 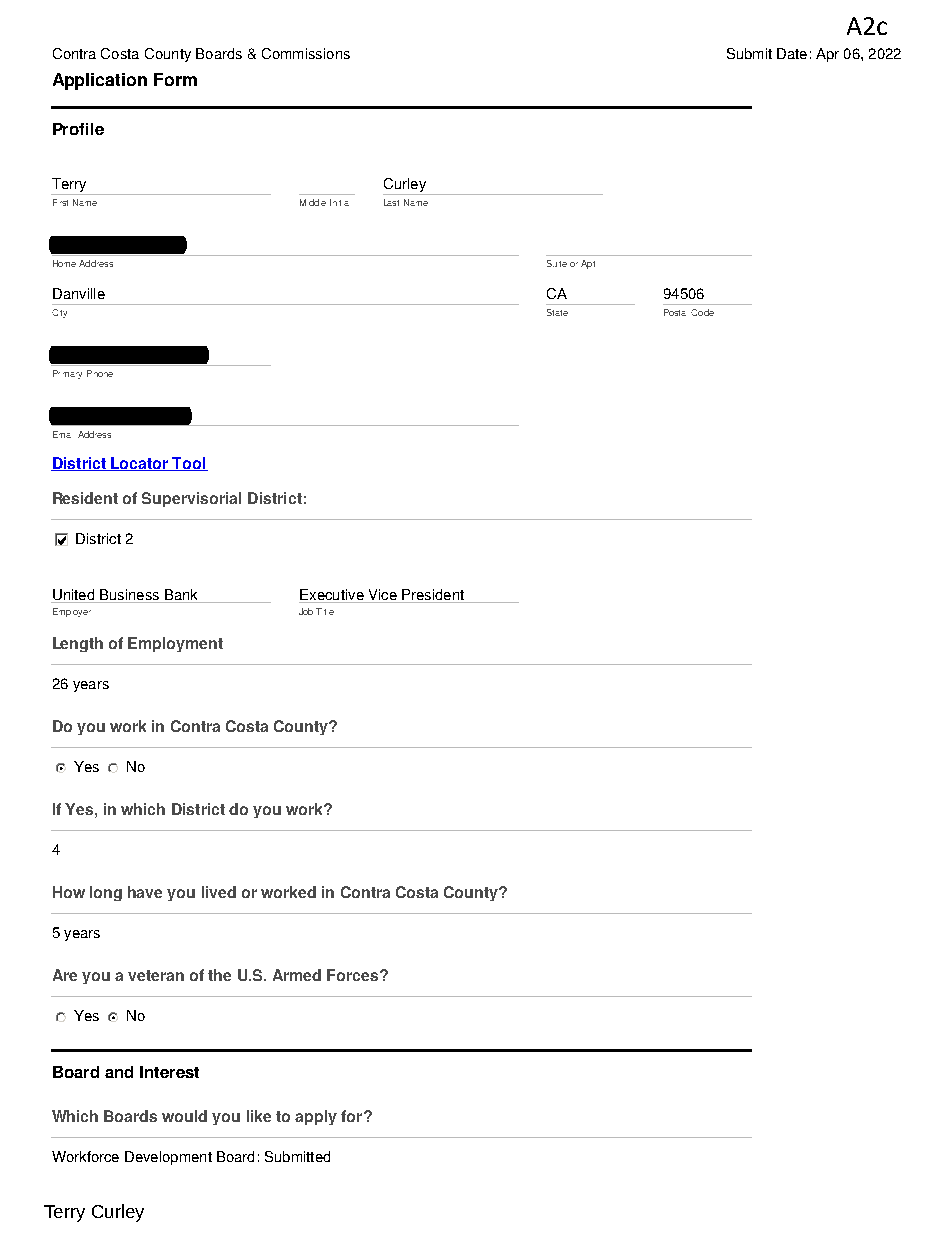 What do you see at coordinates (332, 596) in the screenshot?
I see `Executive` at bounding box center [332, 596].
